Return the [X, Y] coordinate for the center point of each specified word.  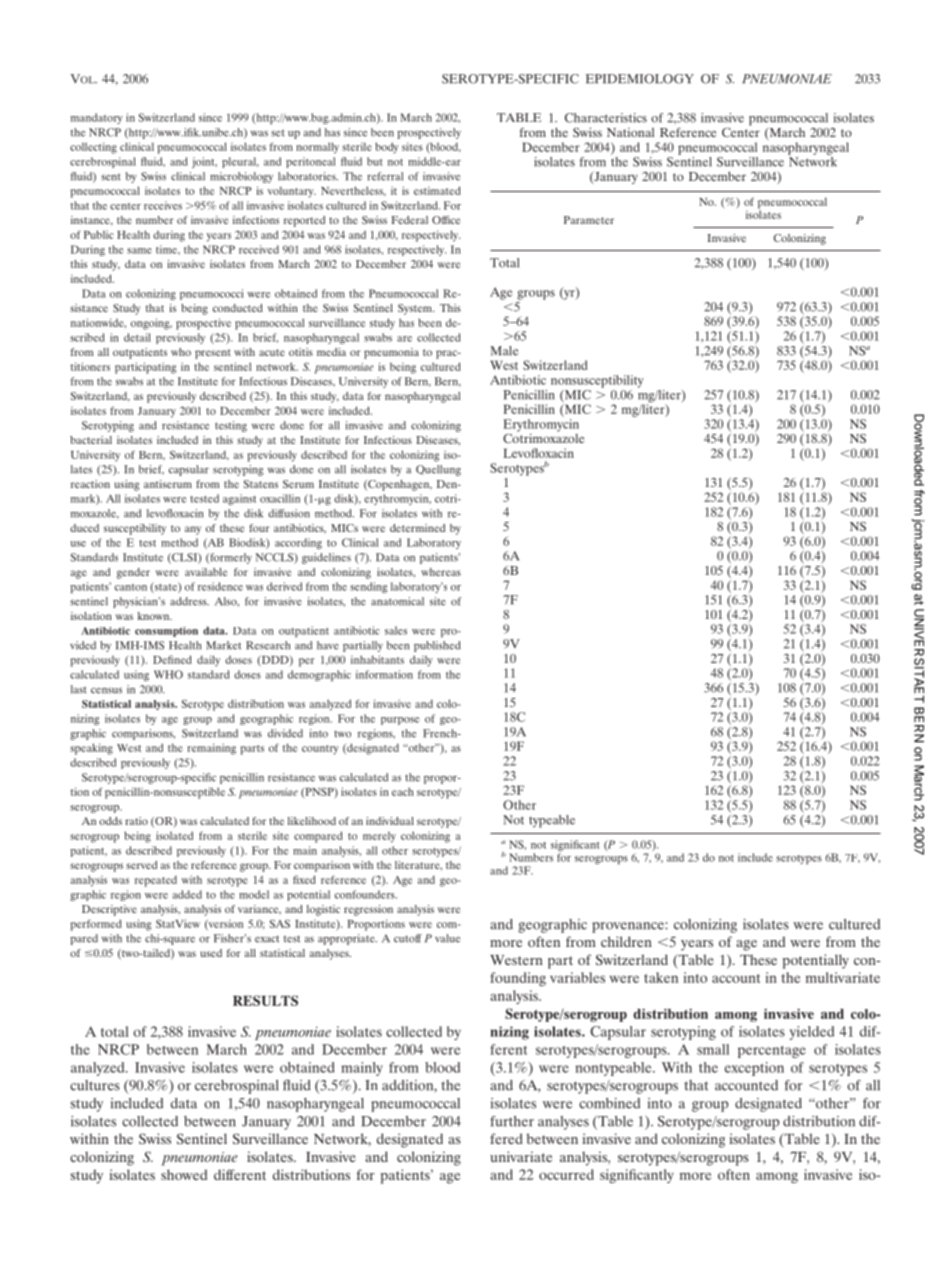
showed [184, 1174]
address [189, 601]
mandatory [97, 118]
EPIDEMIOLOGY [640, 79]
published [437, 646]
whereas [441, 572]
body [387, 148]
